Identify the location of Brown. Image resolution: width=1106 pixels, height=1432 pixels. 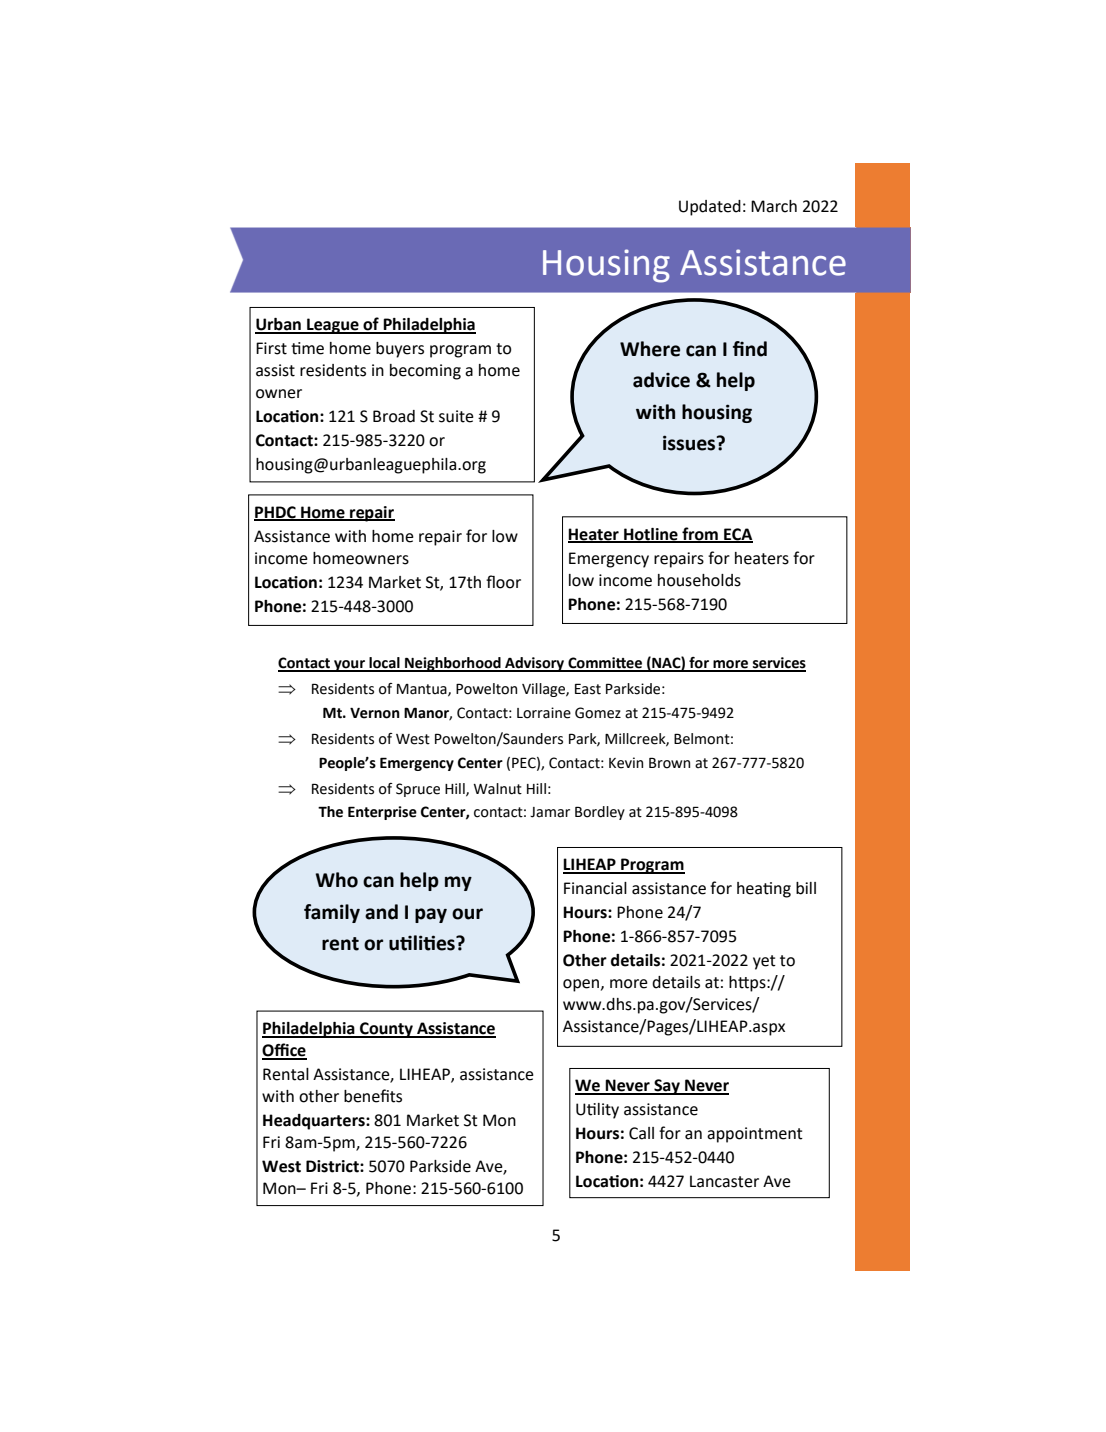
(669, 763).
